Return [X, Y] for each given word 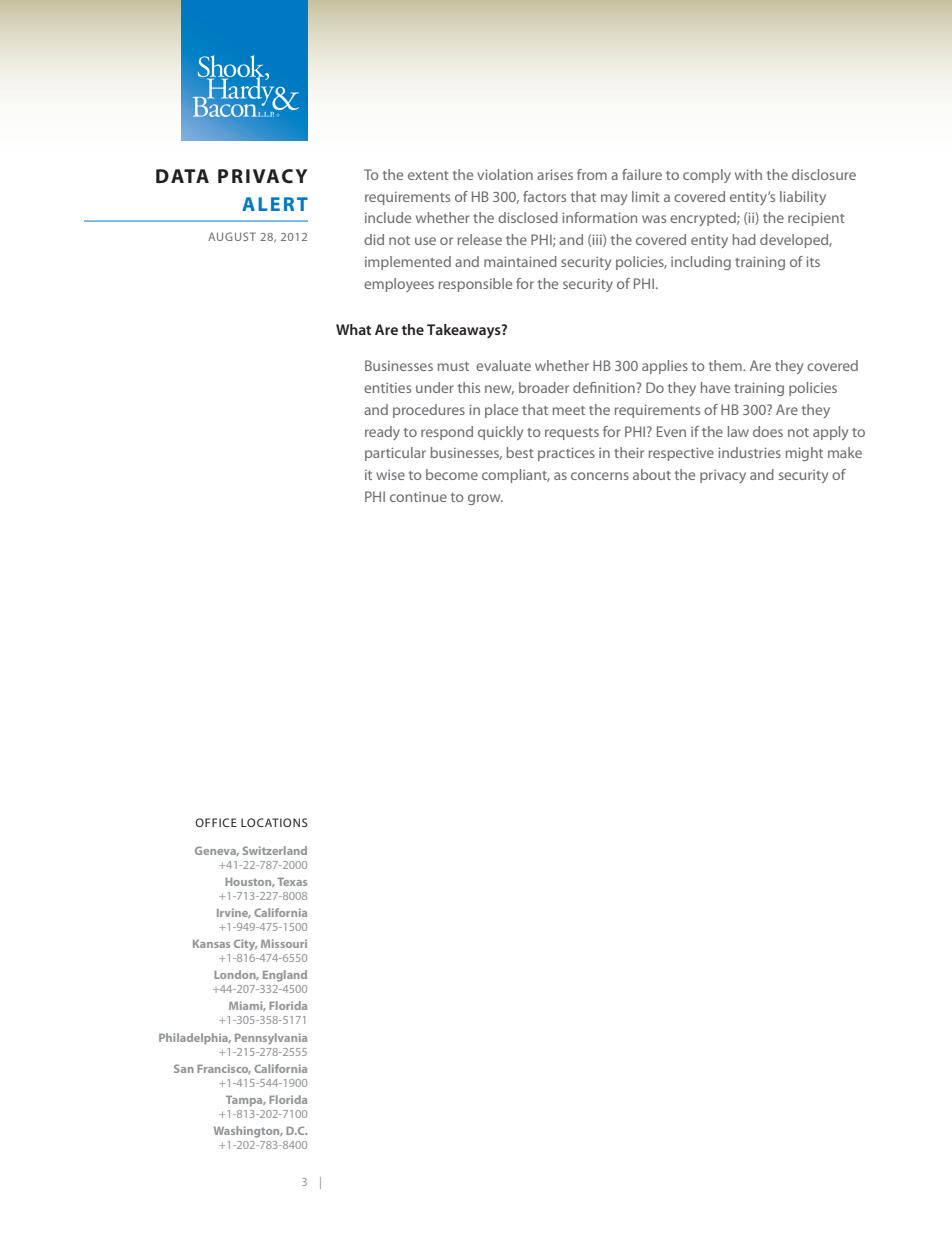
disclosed [528, 217]
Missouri [284, 943]
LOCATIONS [274, 822]
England [285, 976]
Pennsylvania [271, 1039]
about [652, 474]
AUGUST [232, 236]
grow [485, 499]
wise [390, 475]
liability [803, 198]
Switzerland [275, 850]
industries [749, 452]
